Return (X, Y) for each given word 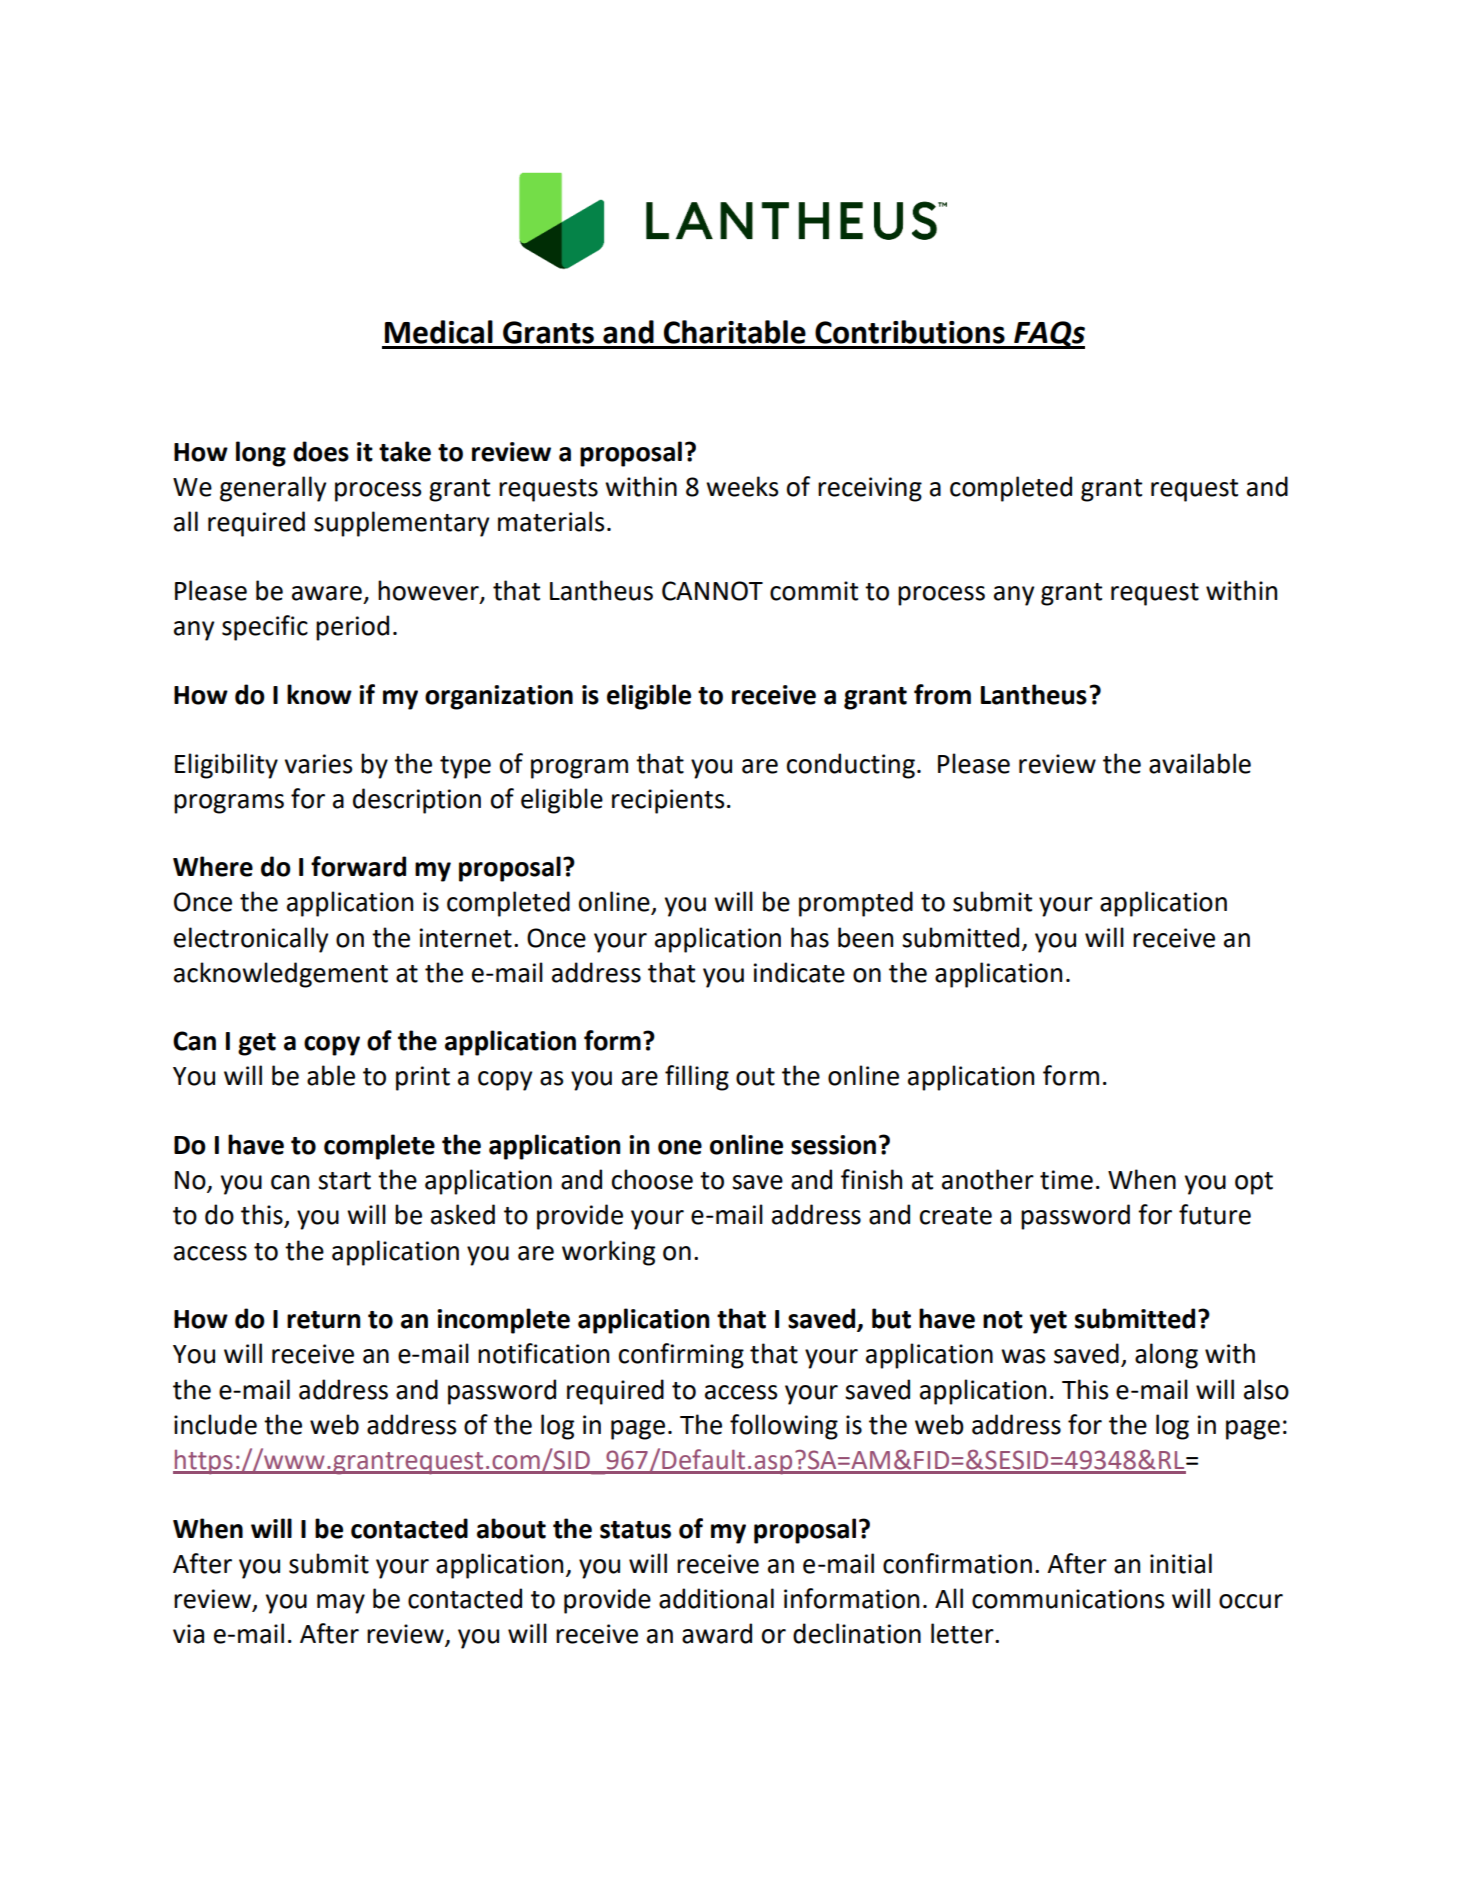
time (1066, 1180)
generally (273, 489)
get (257, 1044)
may (341, 1604)
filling (697, 1078)
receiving (870, 489)
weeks (742, 486)
